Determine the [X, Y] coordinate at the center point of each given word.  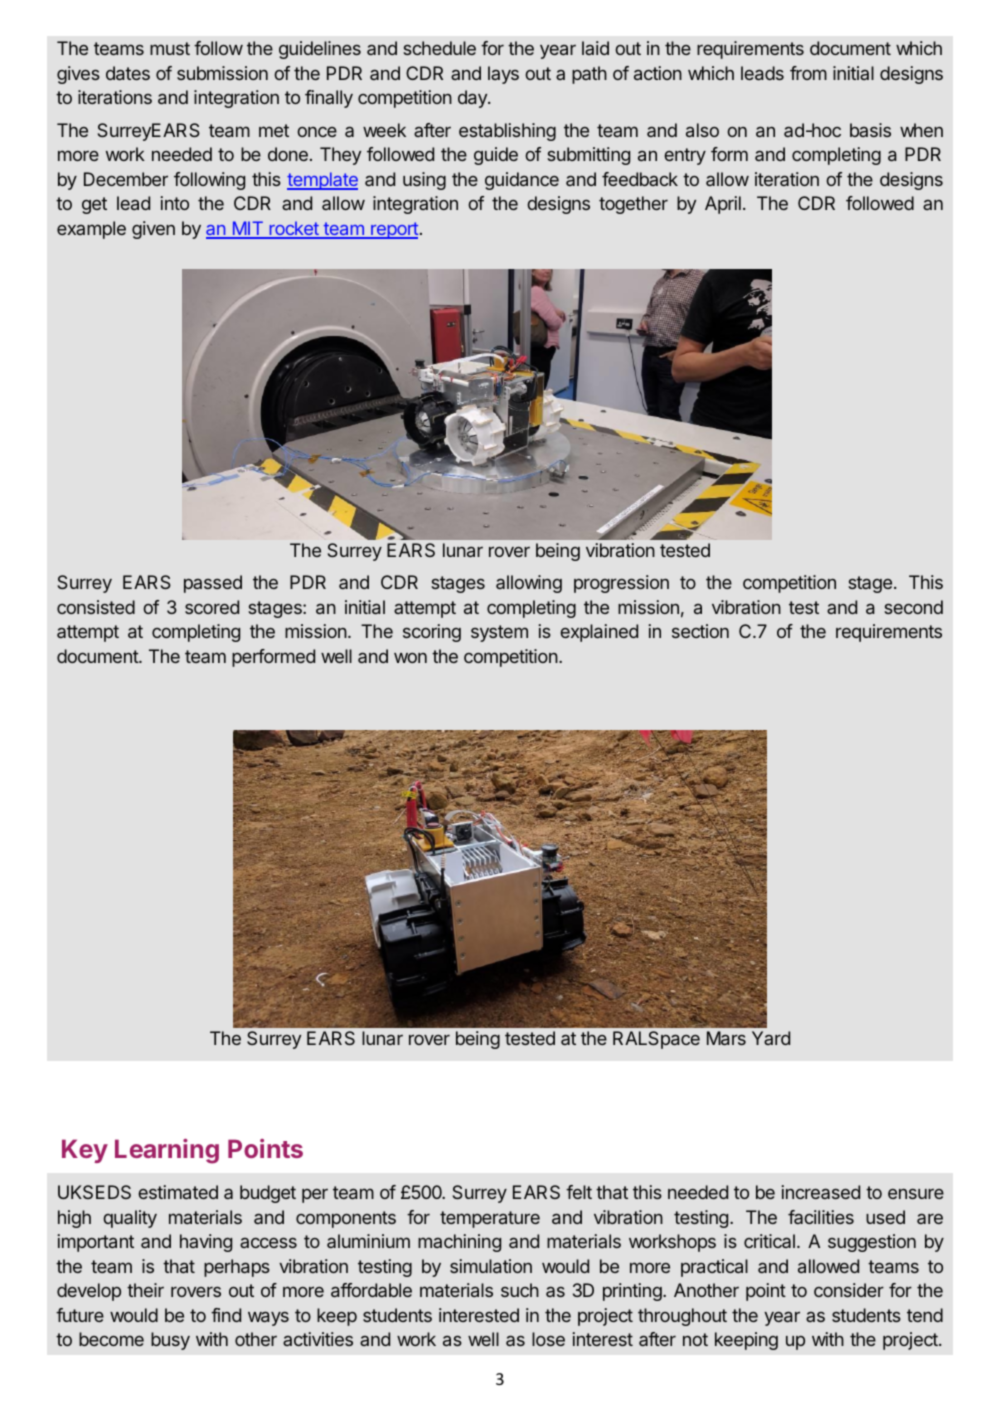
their [145, 1290]
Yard [771, 1038]
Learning [167, 1151]
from [808, 73]
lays [503, 75]
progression [621, 584]
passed [213, 584]
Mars [726, 1038]
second [913, 607]
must [170, 48]
